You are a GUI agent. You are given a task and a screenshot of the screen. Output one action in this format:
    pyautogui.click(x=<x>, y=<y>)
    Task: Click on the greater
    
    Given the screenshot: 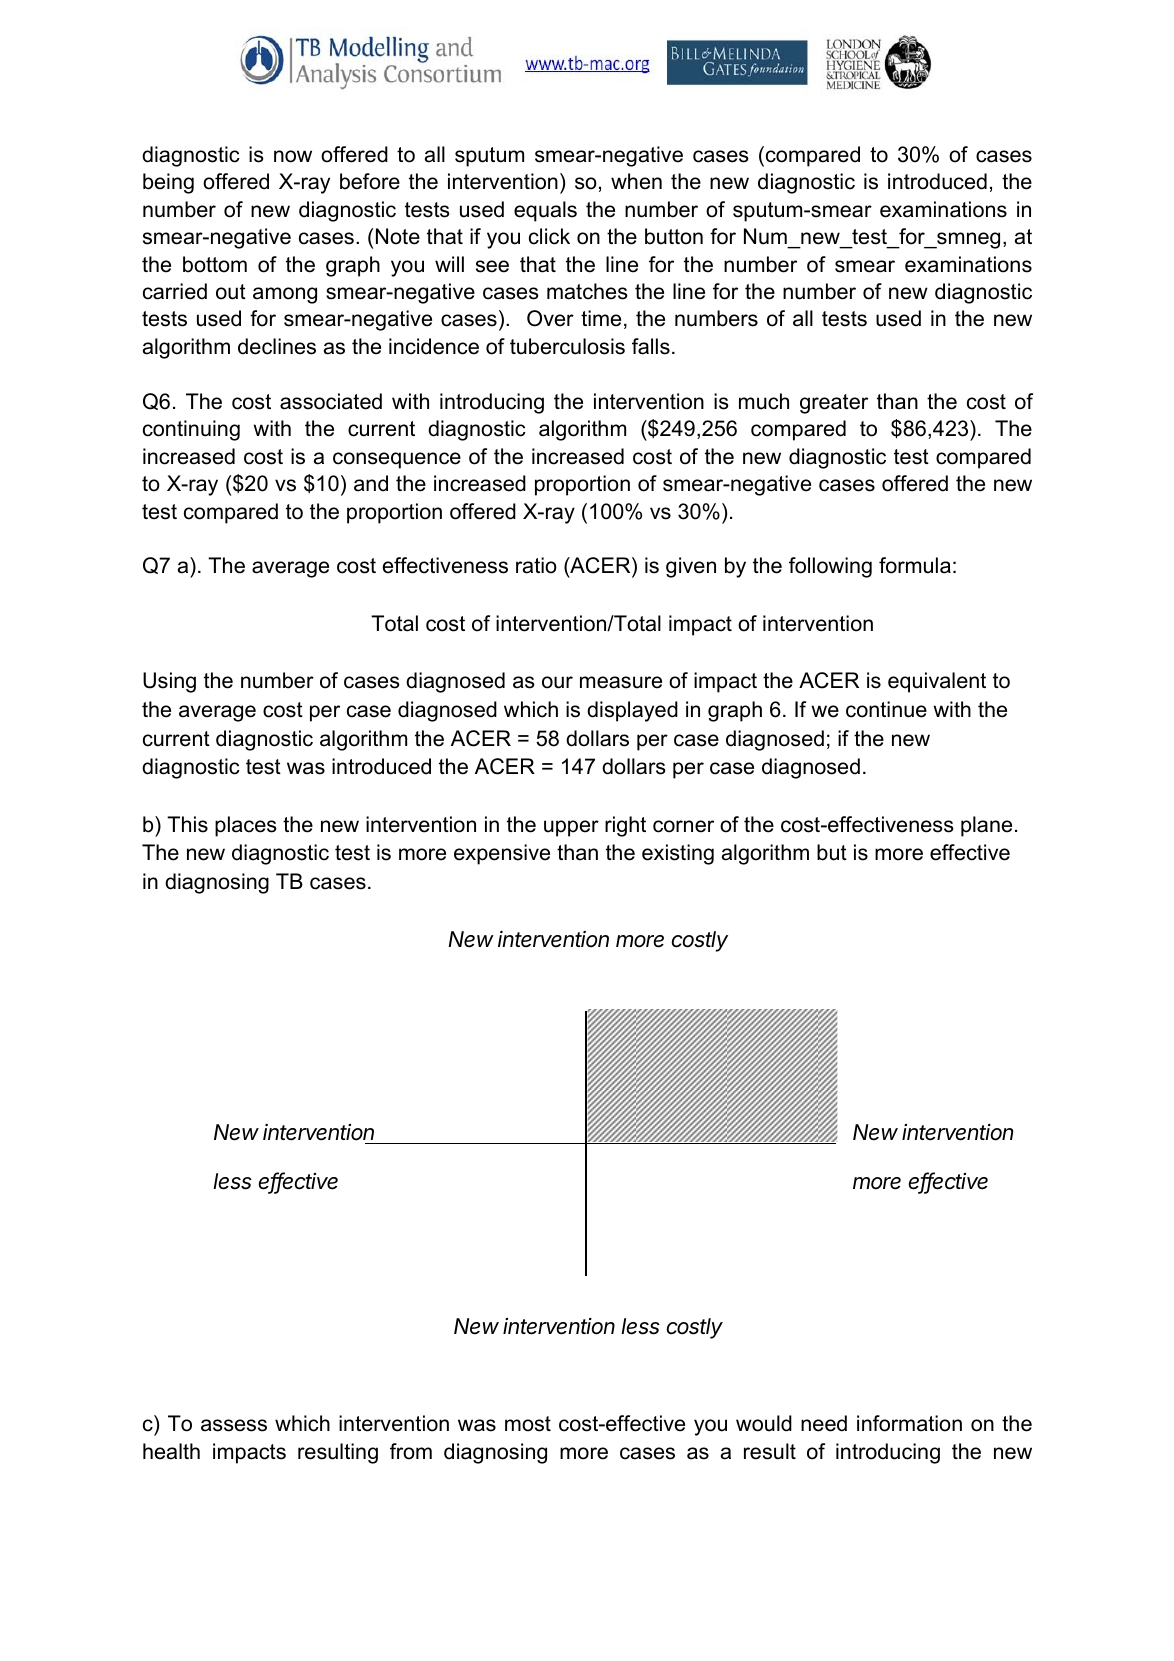 What is the action you would take?
    pyautogui.click(x=834, y=404)
